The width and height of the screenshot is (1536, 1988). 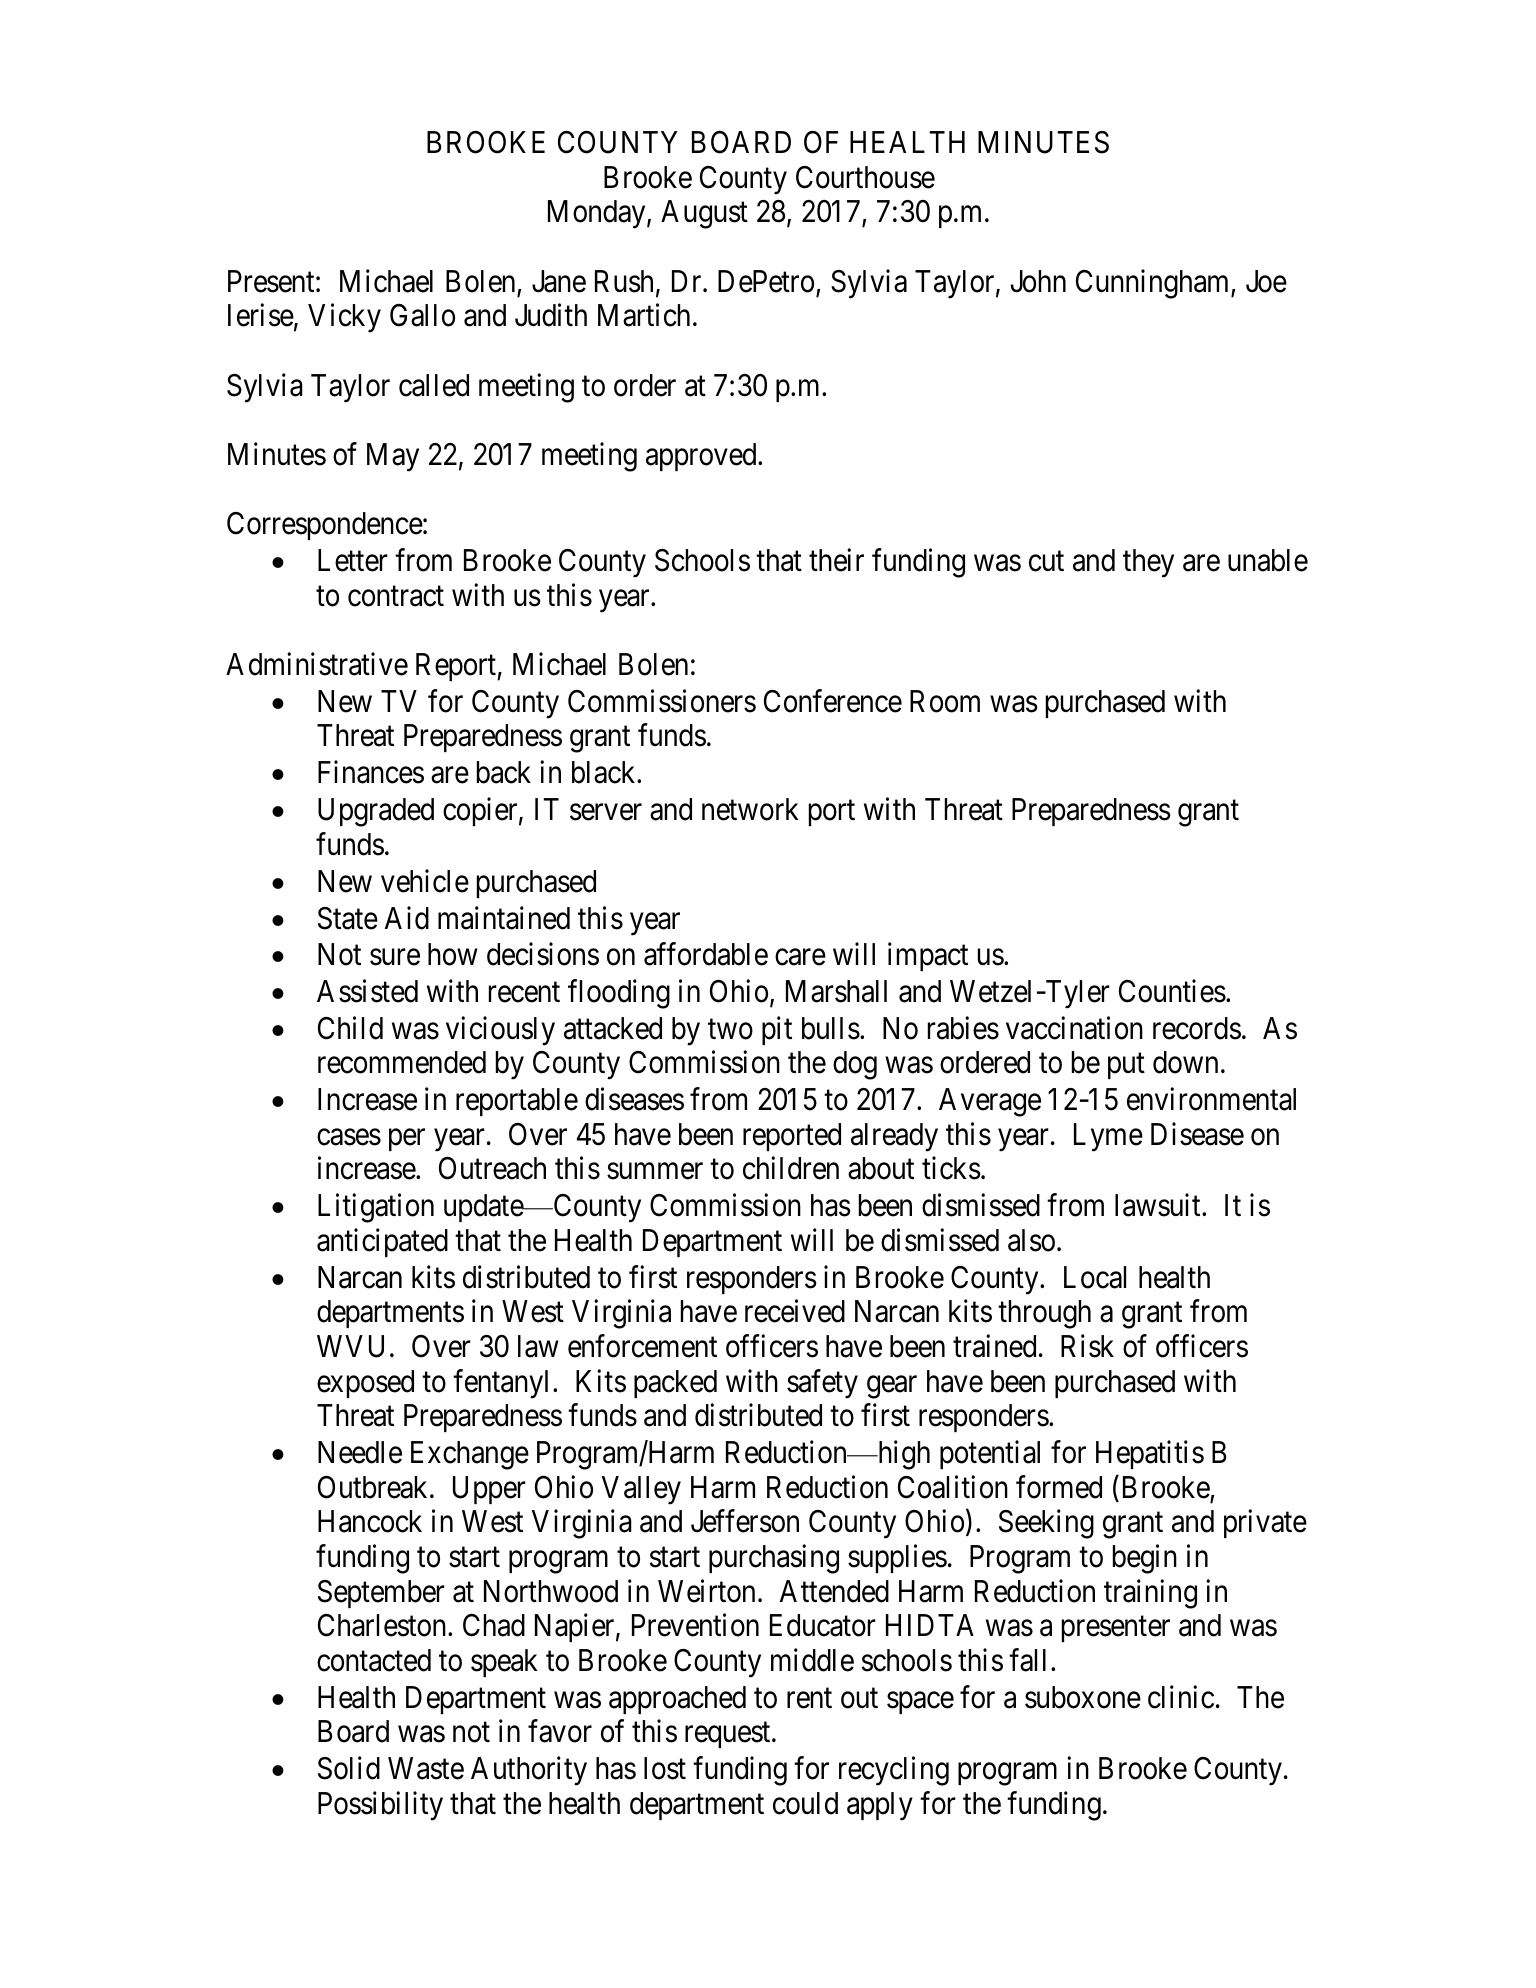 I want to click on Counties, so click(x=1172, y=991).
